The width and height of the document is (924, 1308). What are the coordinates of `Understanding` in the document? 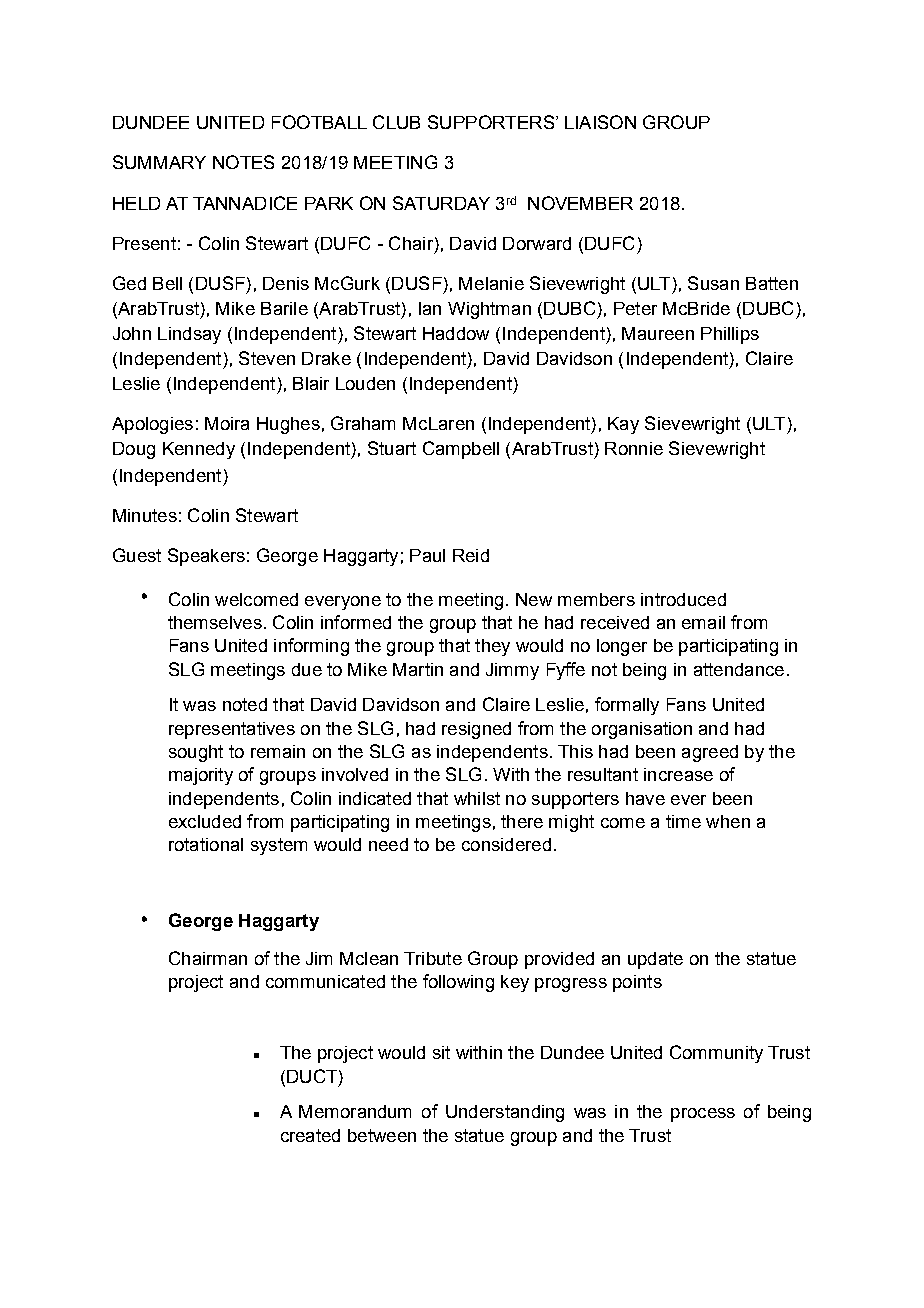 It's located at (505, 1113).
